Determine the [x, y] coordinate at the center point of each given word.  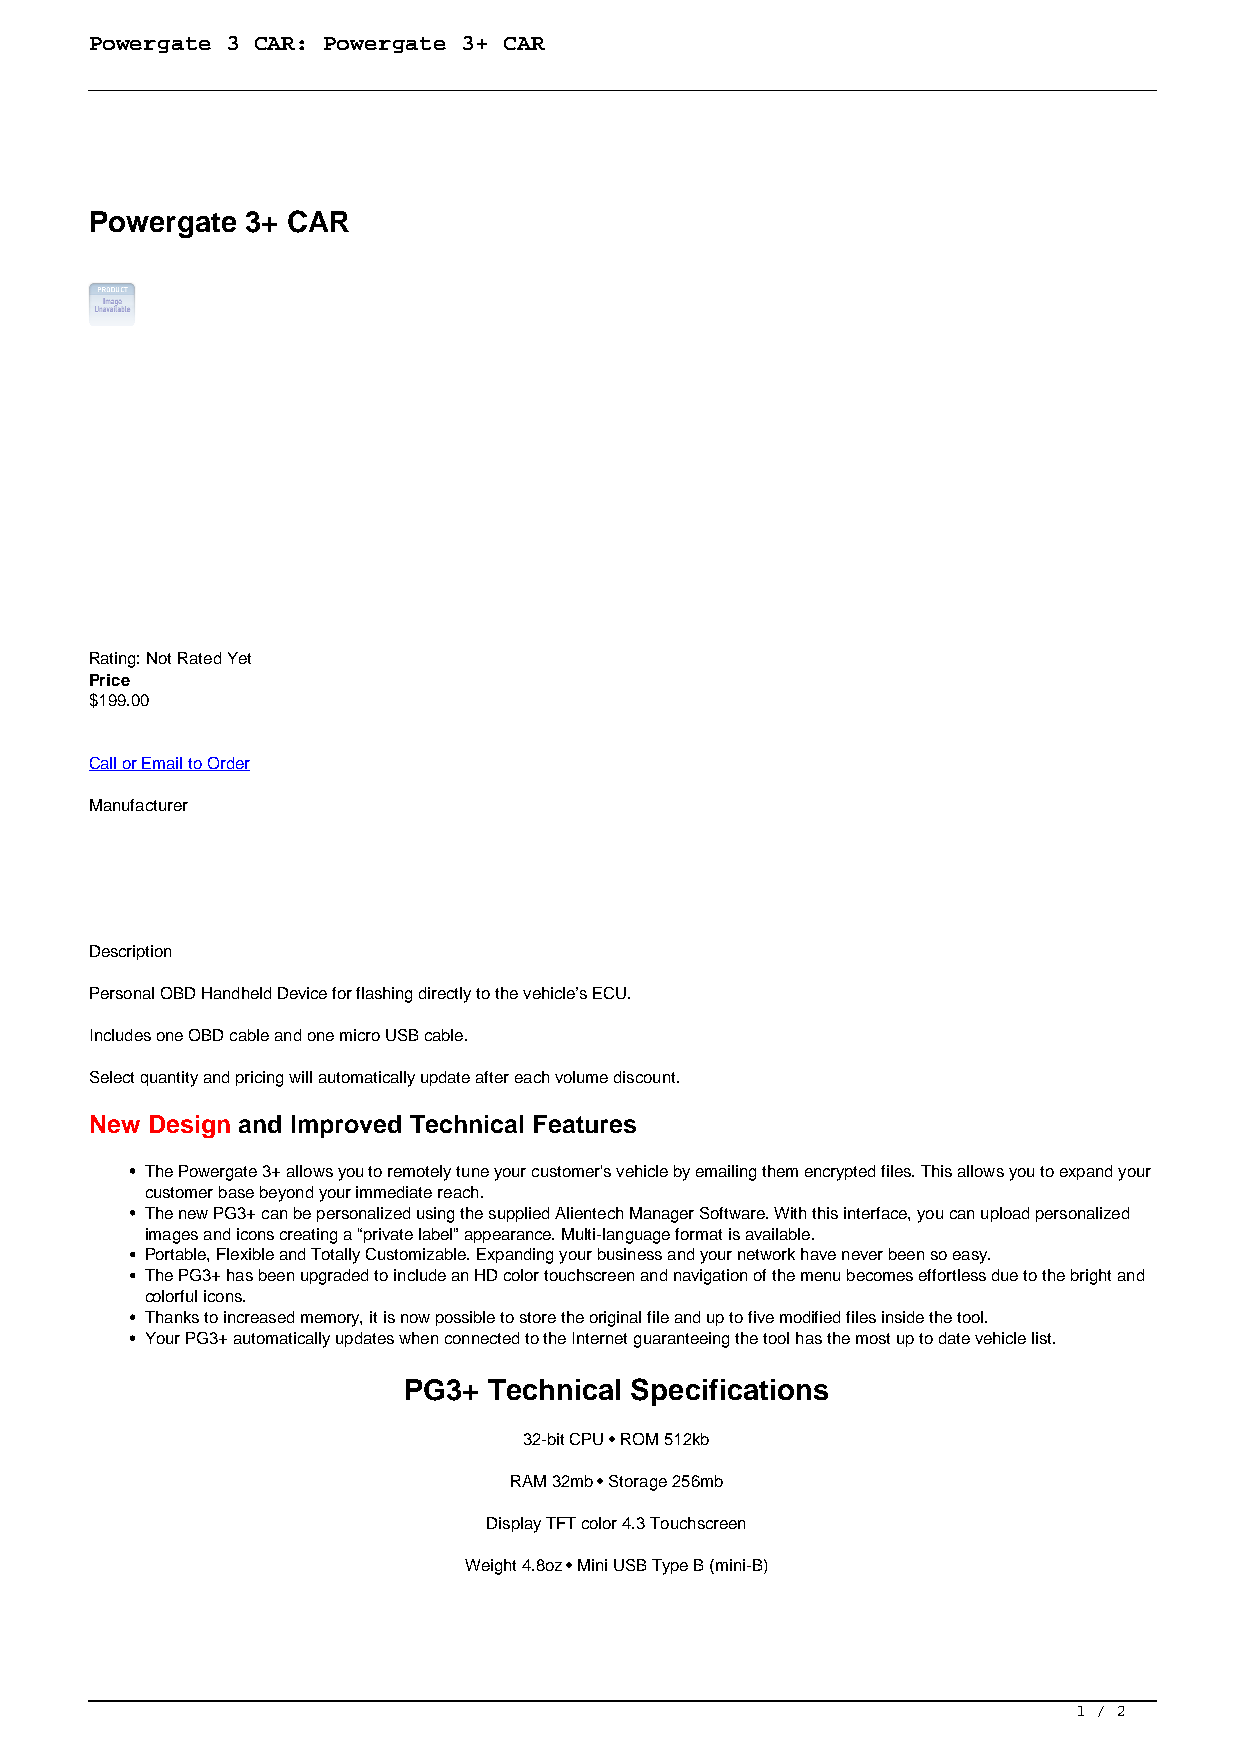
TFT [561, 1523]
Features [585, 1124]
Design [190, 1126]
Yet [239, 658]
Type [670, 1567]
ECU [609, 993]
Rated [199, 658]
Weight [490, 1567]
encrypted [840, 1173]
